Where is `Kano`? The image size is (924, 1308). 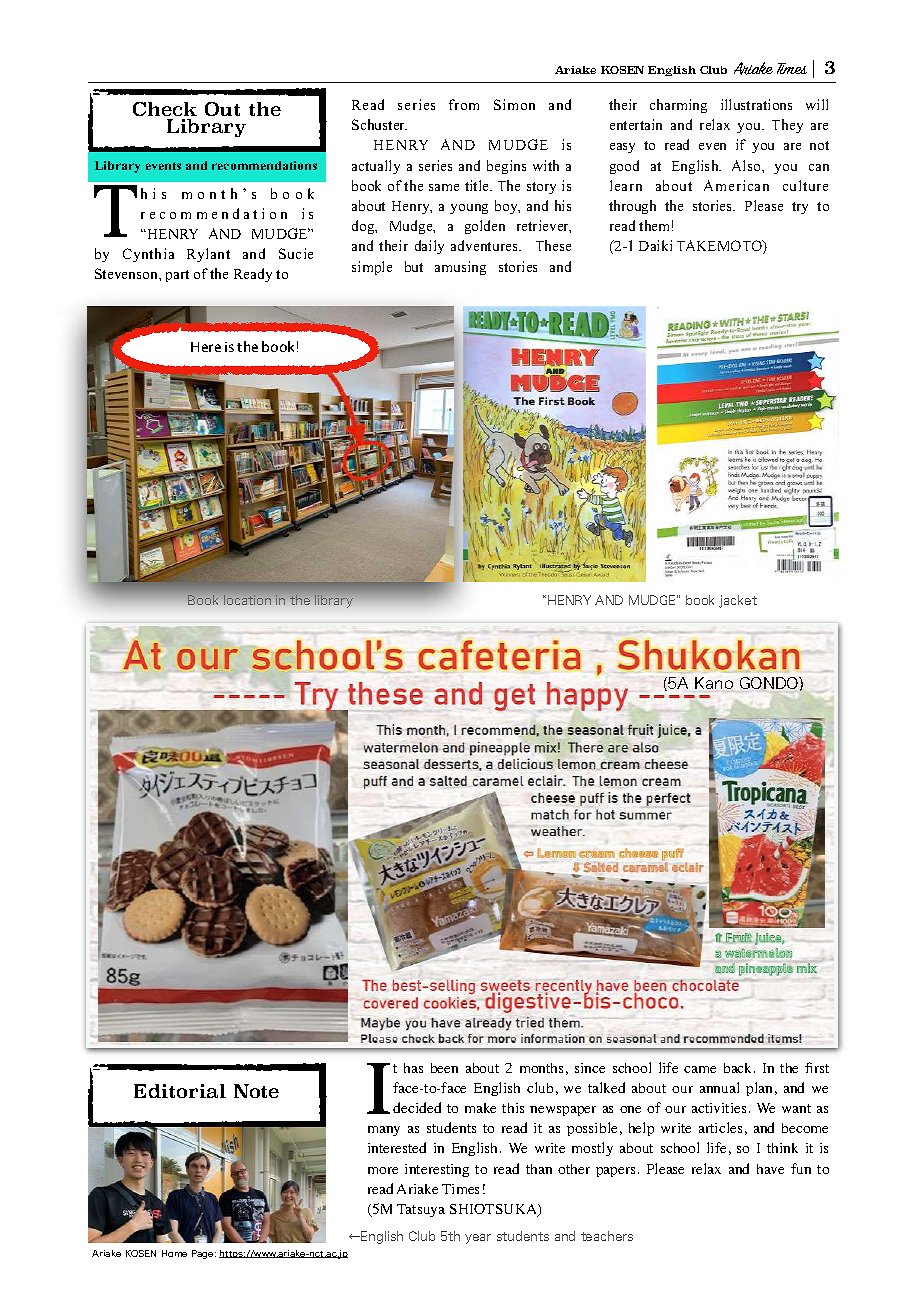 Kano is located at coordinates (714, 683).
